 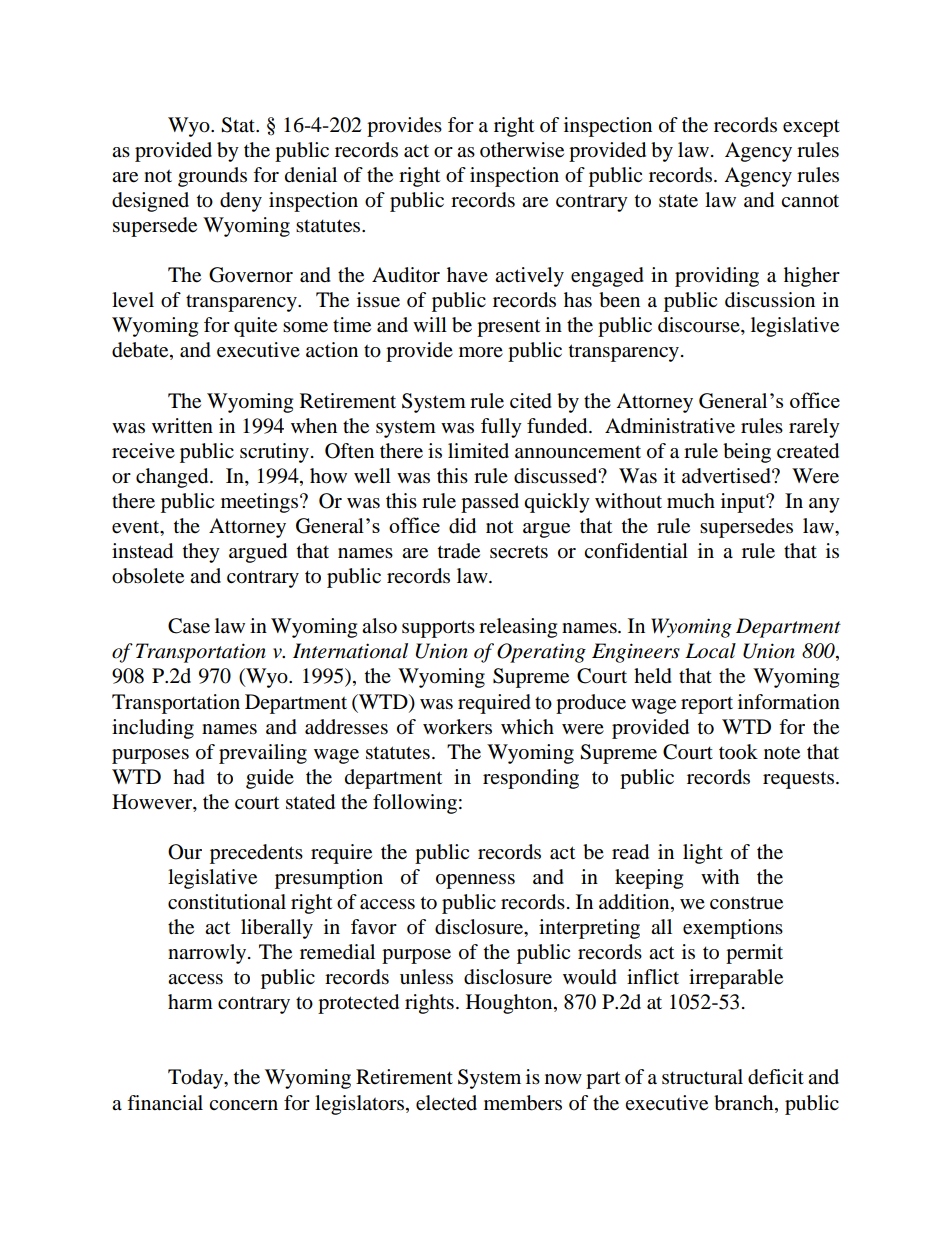 I want to click on precedents, so click(x=256, y=854).
